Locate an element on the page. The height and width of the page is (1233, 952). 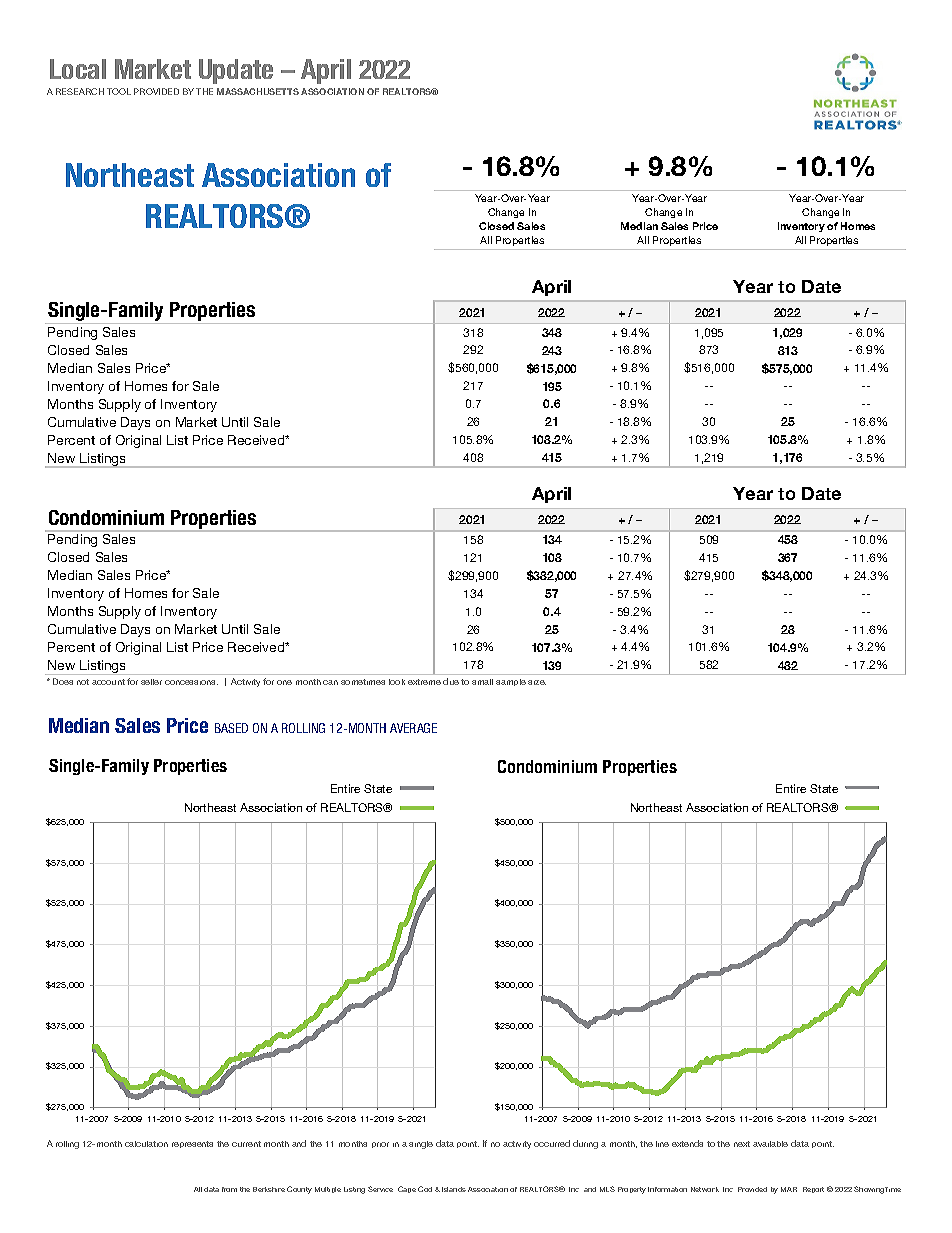
Local is located at coordinates (78, 69).
